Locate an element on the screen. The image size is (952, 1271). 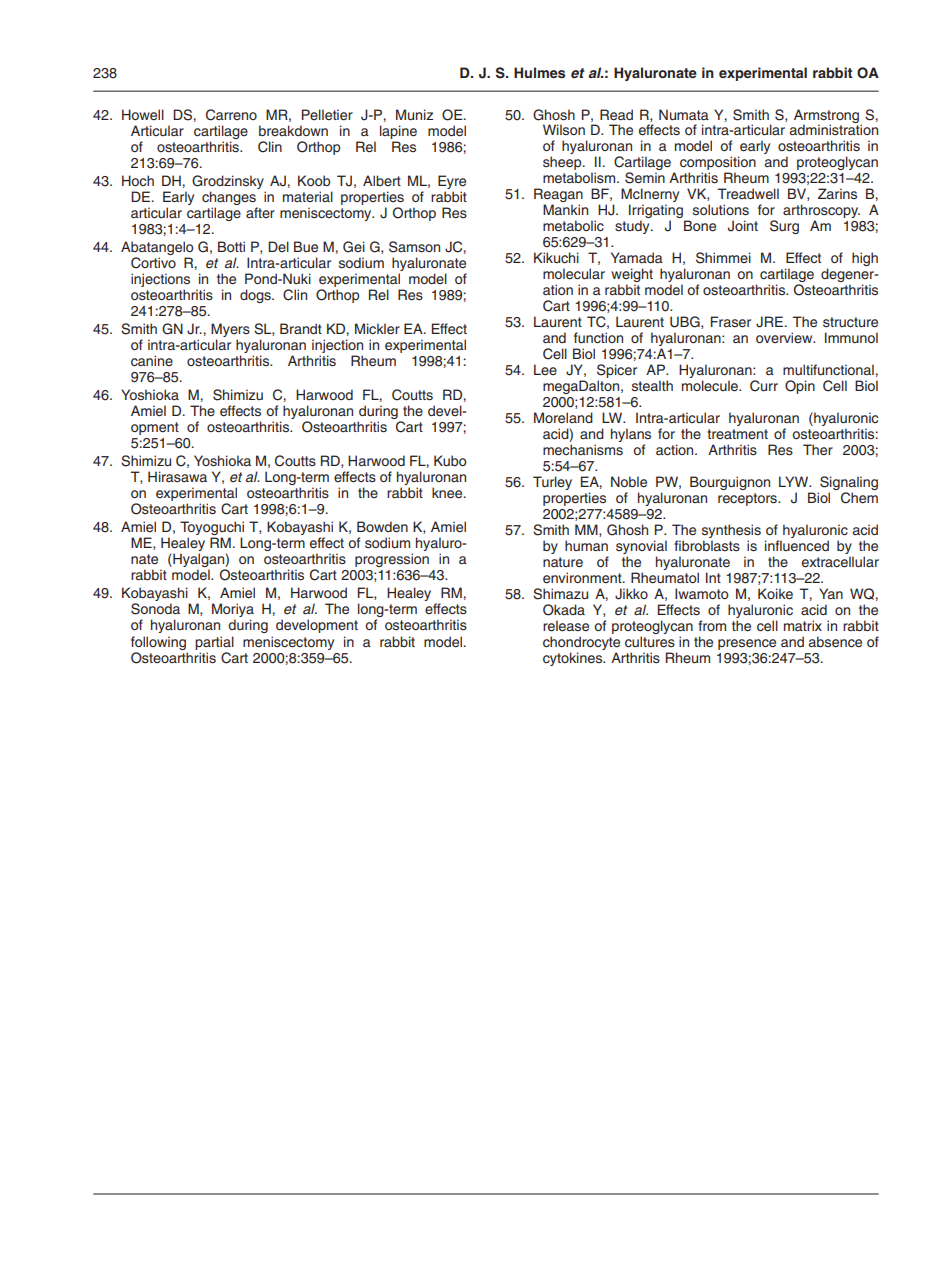
Bue is located at coordinates (306, 247).
